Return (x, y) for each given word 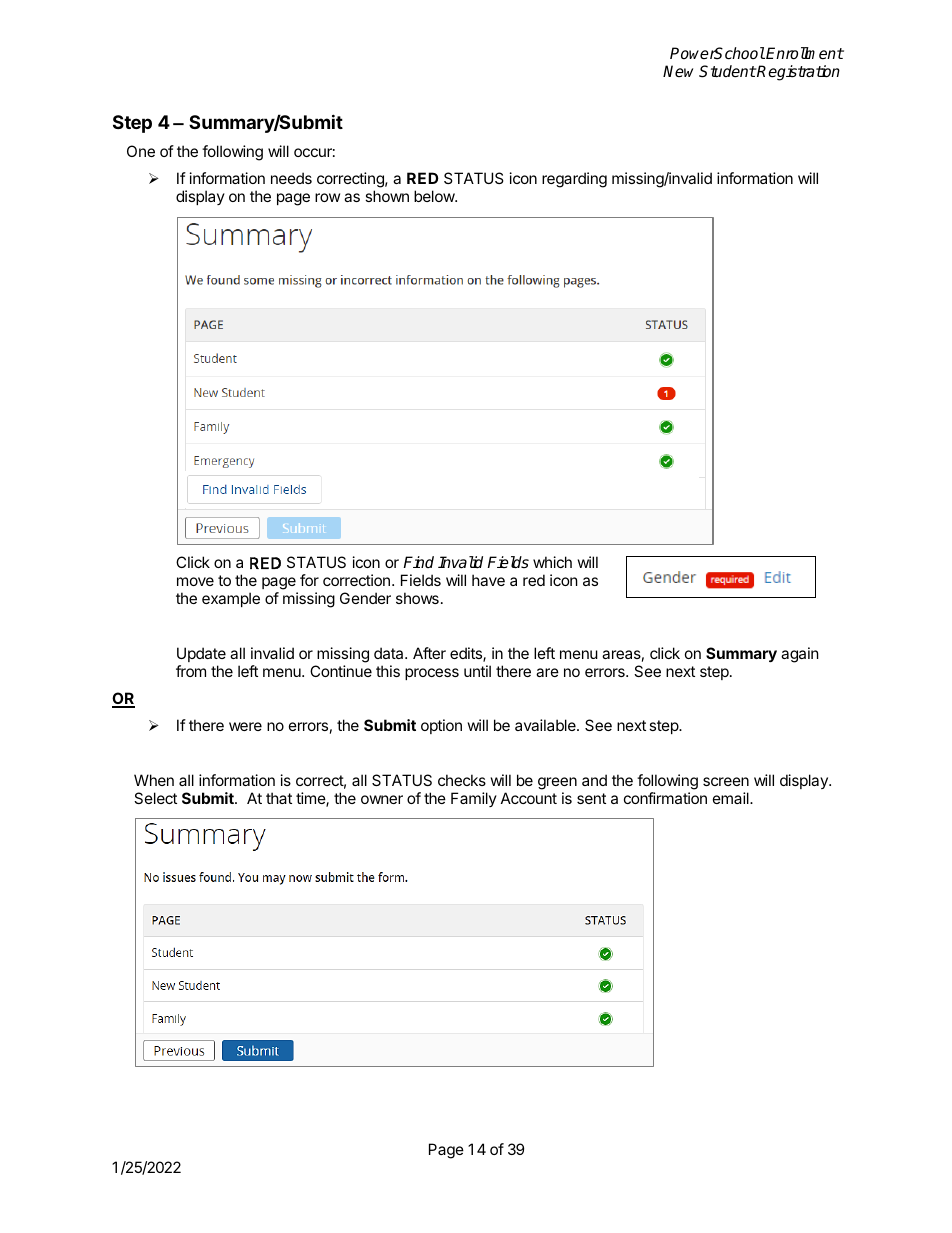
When (154, 780)
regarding (574, 180)
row (327, 197)
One (141, 151)
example (231, 599)
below (435, 196)
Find (418, 562)
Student (727, 71)
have (488, 580)
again (800, 655)
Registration (798, 73)
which (552, 562)
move (195, 581)
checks (462, 780)
